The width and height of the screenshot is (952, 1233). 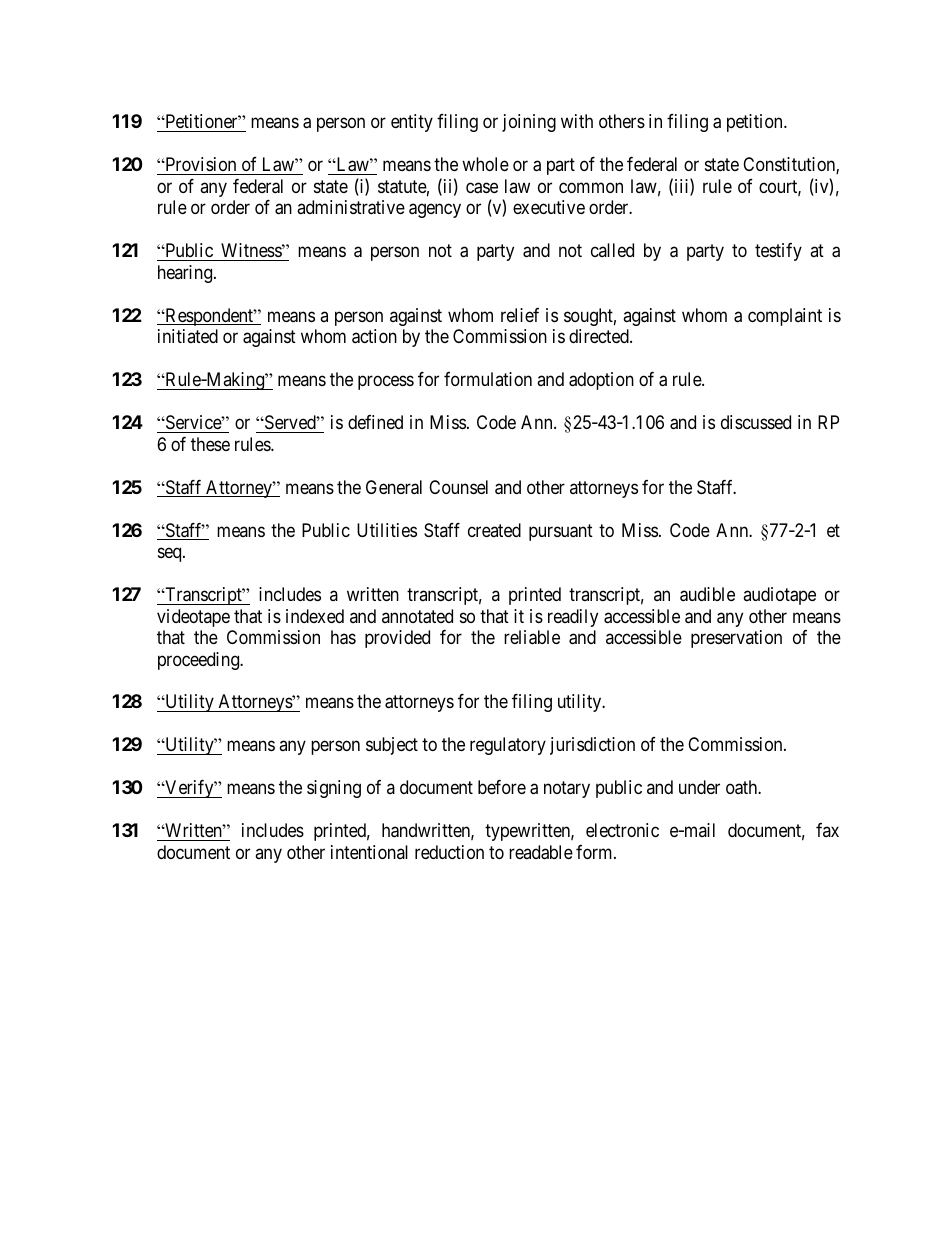 What do you see at coordinates (541, 852) in the screenshot?
I see `readable` at bounding box center [541, 852].
